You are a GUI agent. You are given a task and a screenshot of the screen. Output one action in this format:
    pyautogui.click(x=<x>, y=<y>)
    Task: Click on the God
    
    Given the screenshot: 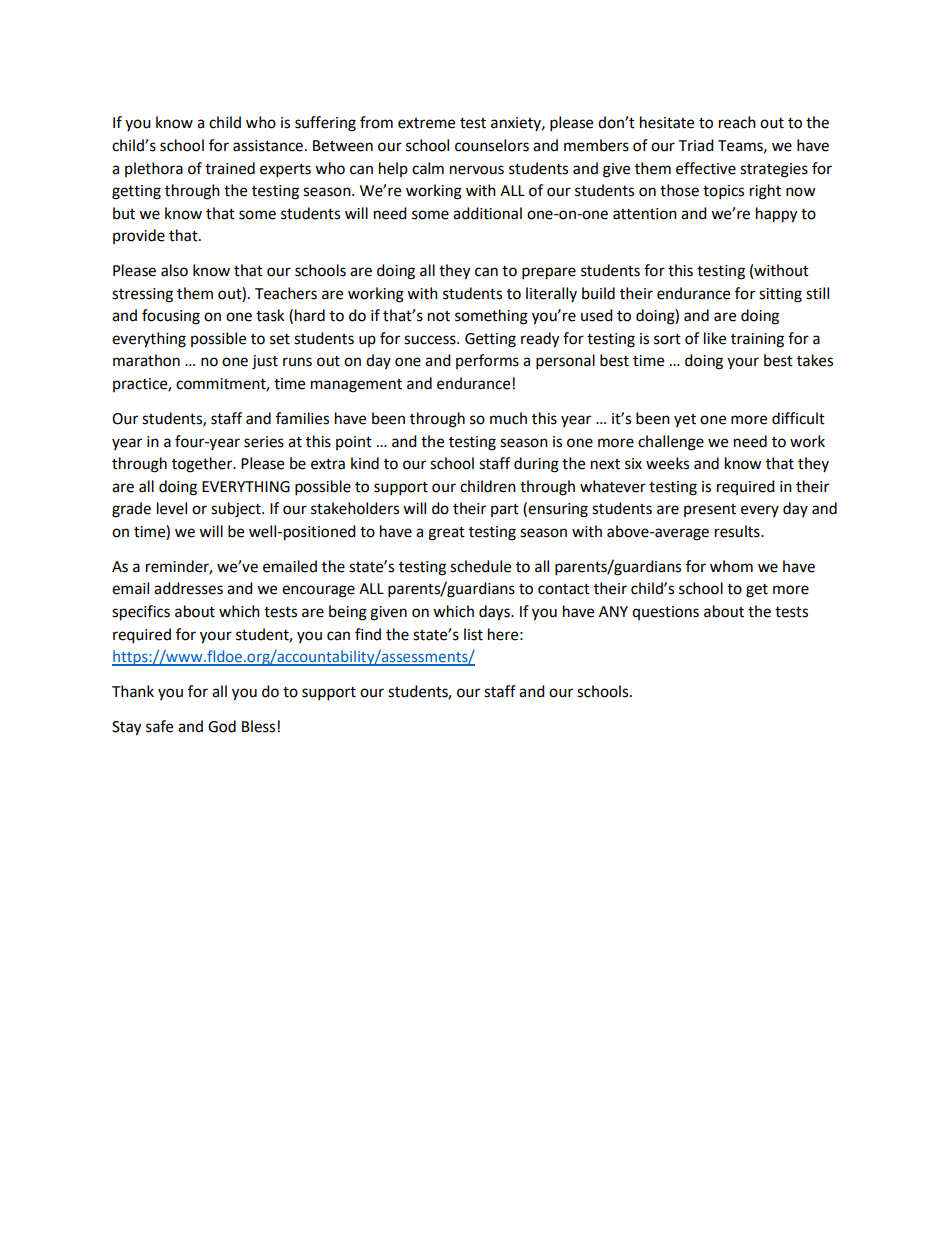 What is the action you would take?
    pyautogui.click(x=222, y=726)
